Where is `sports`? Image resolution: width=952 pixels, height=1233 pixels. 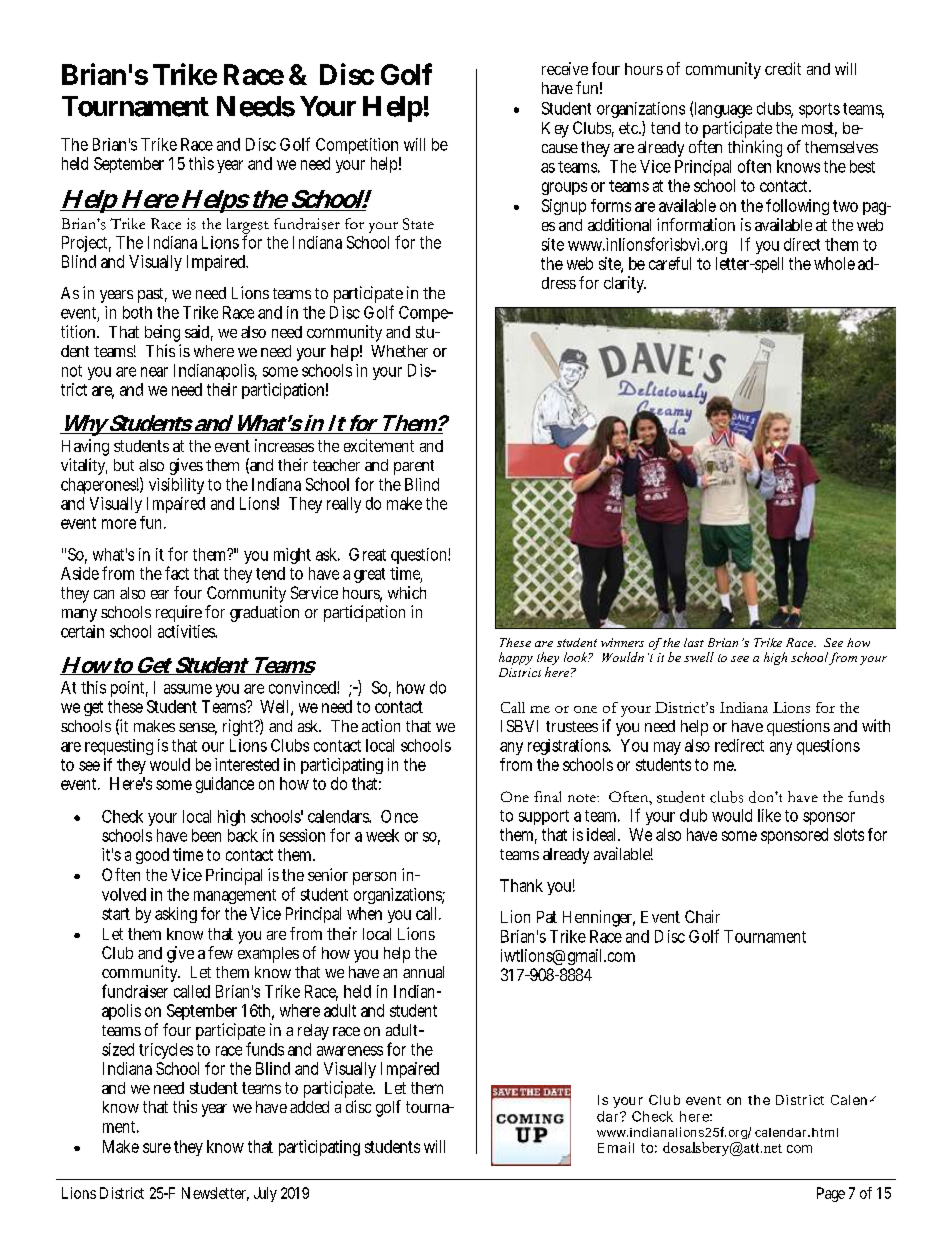
sports is located at coordinates (819, 110).
